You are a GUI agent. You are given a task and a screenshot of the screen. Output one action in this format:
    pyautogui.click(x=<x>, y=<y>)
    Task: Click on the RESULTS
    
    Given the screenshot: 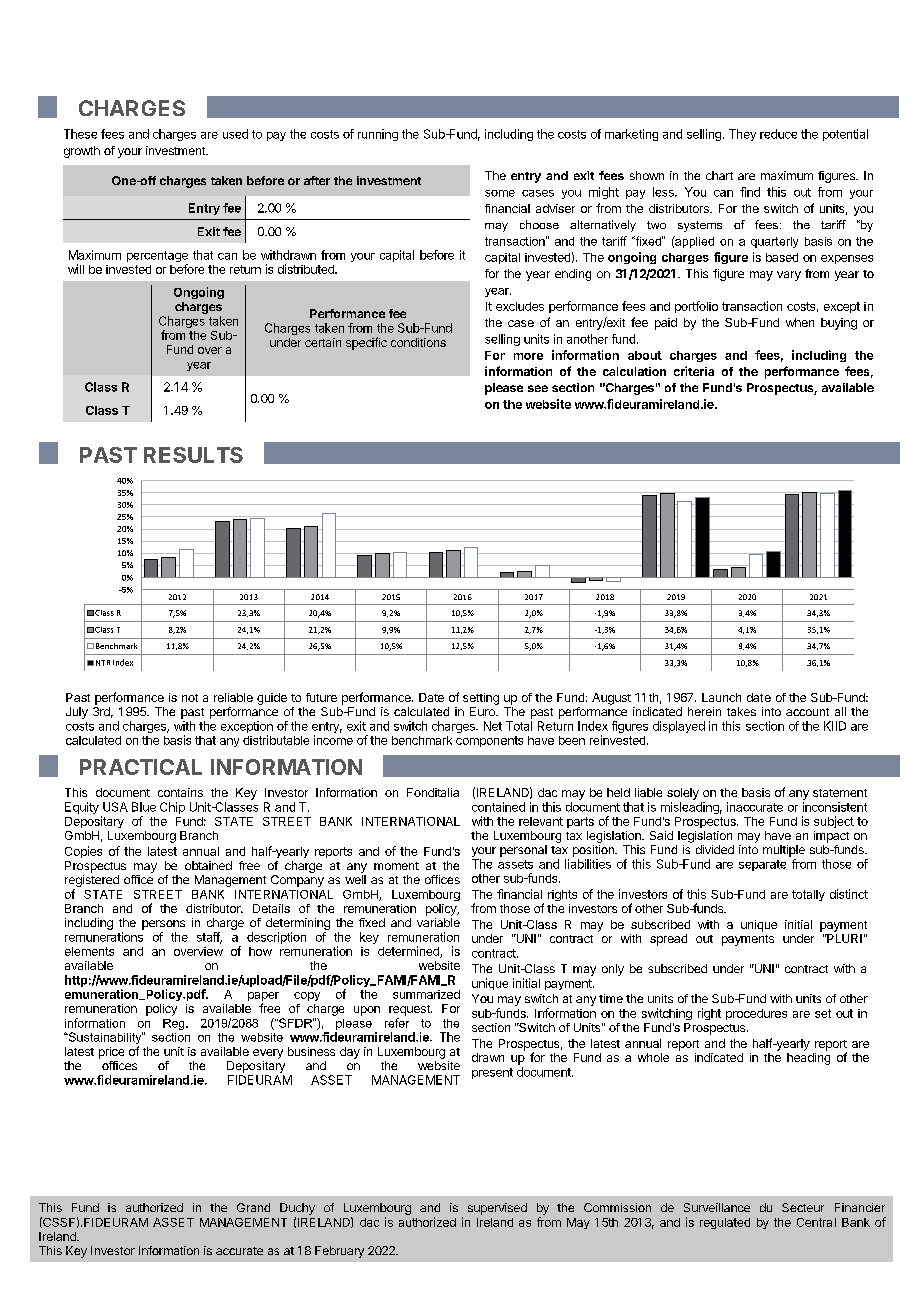 What is the action you would take?
    pyautogui.click(x=193, y=455)
